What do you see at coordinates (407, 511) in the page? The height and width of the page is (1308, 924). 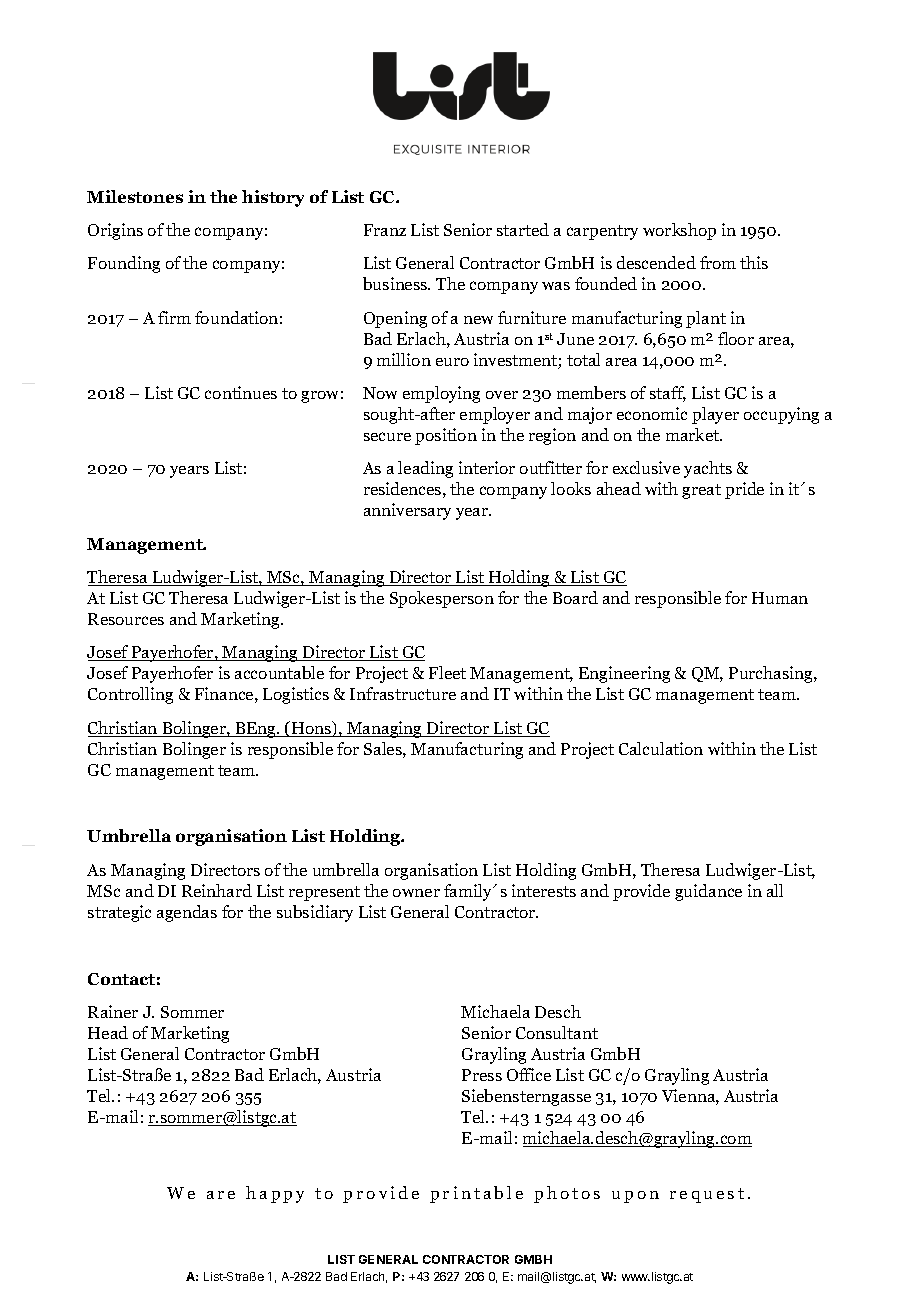 I see `anniversary` at bounding box center [407, 511].
